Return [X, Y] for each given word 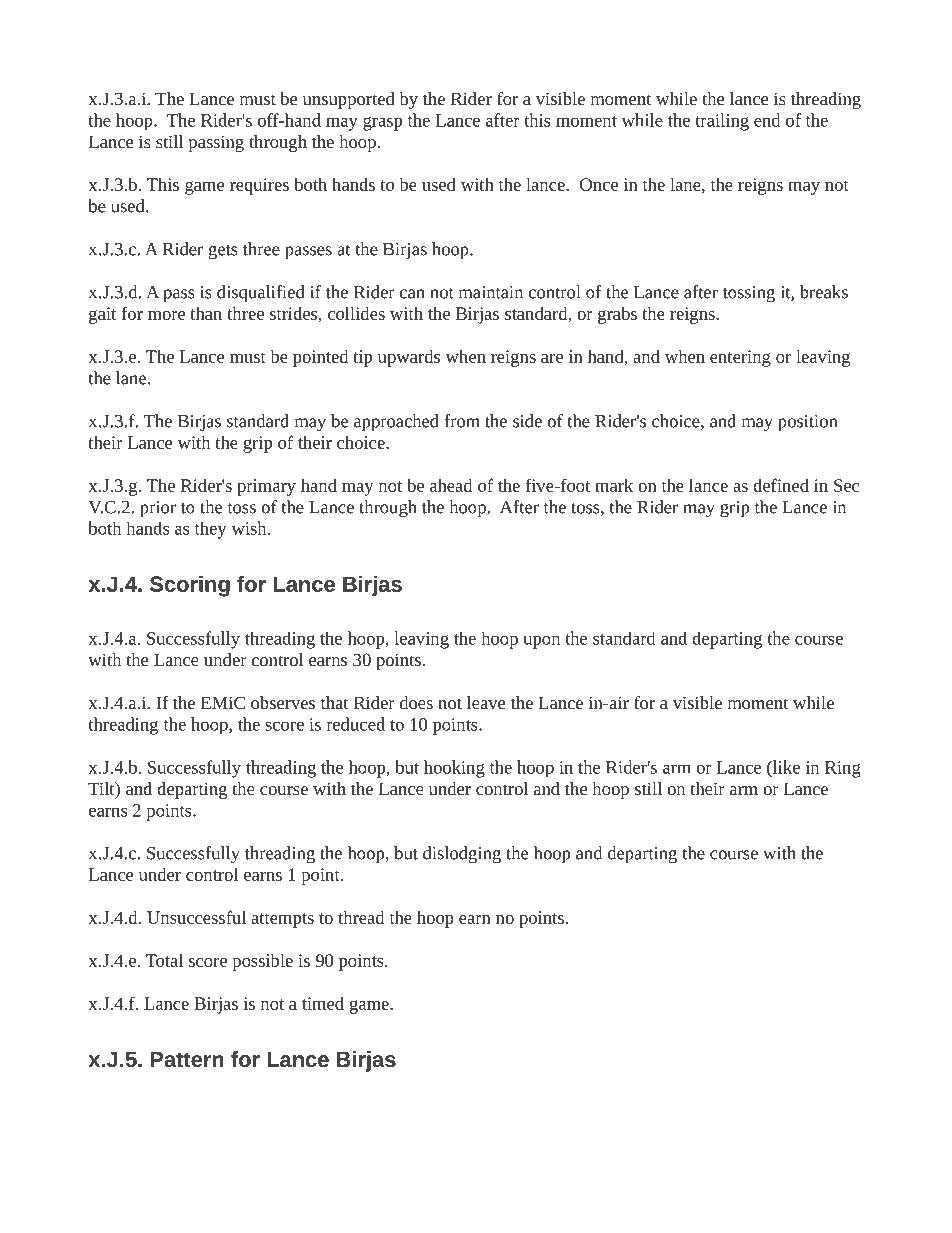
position [807, 423]
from [462, 421]
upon [541, 642]
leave [486, 702]
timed [323, 1003]
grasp [382, 124]
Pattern [187, 1059]
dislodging [462, 855]
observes [283, 702]
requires [259, 186]
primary [266, 487]
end [767, 120]
